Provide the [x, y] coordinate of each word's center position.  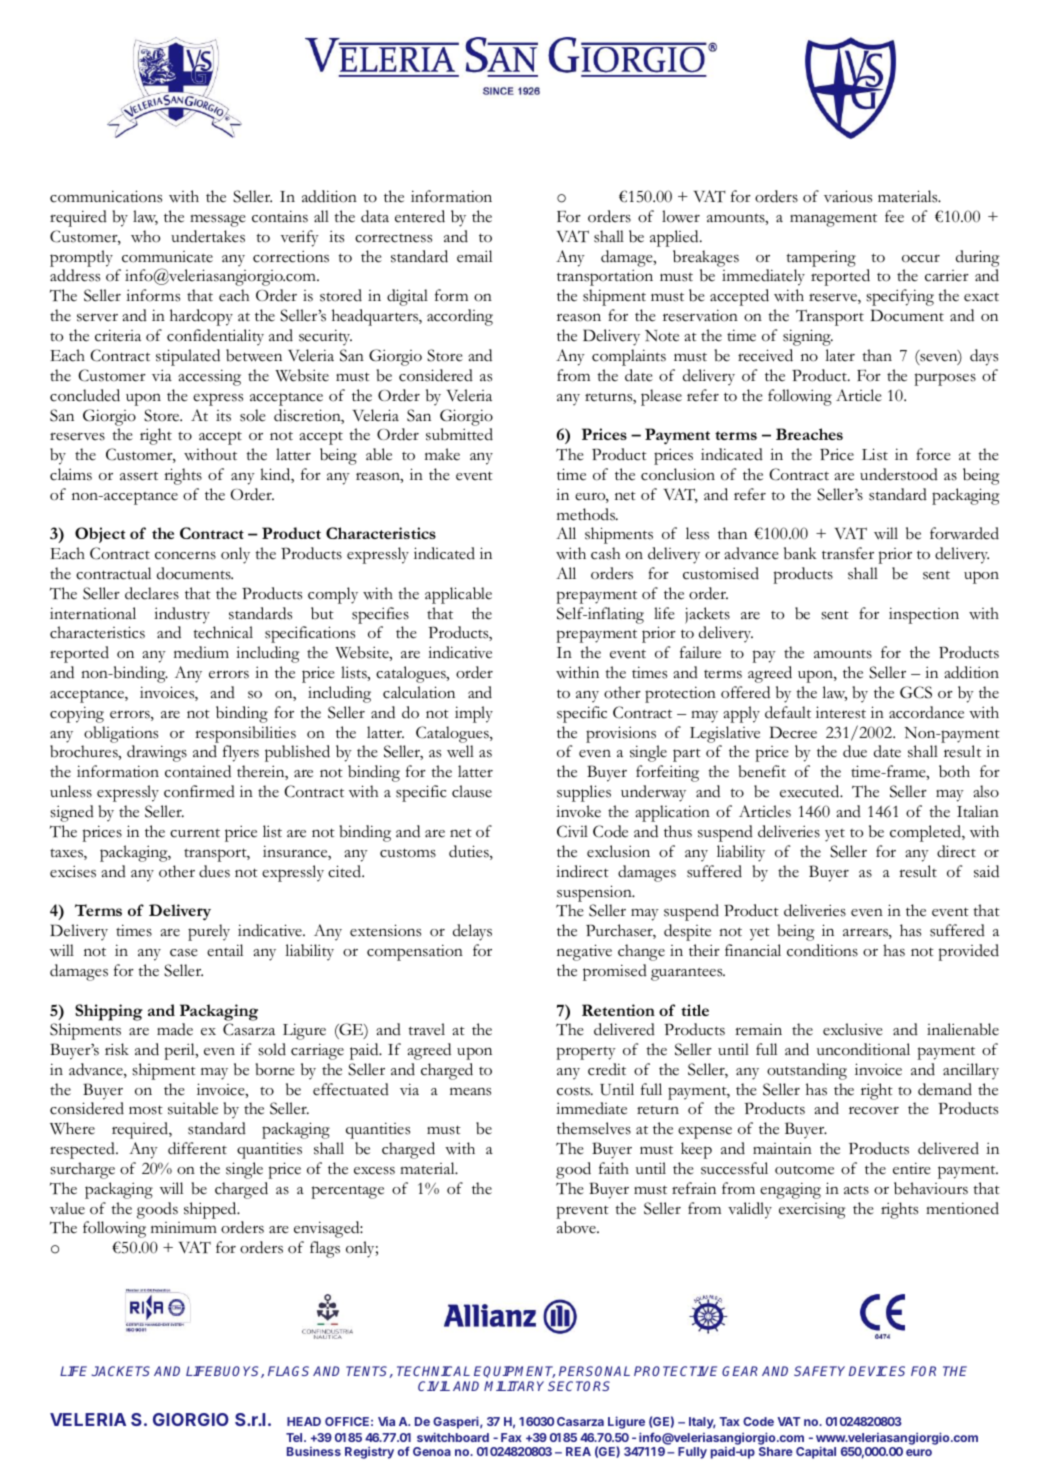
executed [811, 791]
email [474, 256]
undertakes [208, 236]
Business [314, 1451]
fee [894, 216]
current [195, 833]
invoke [578, 811]
